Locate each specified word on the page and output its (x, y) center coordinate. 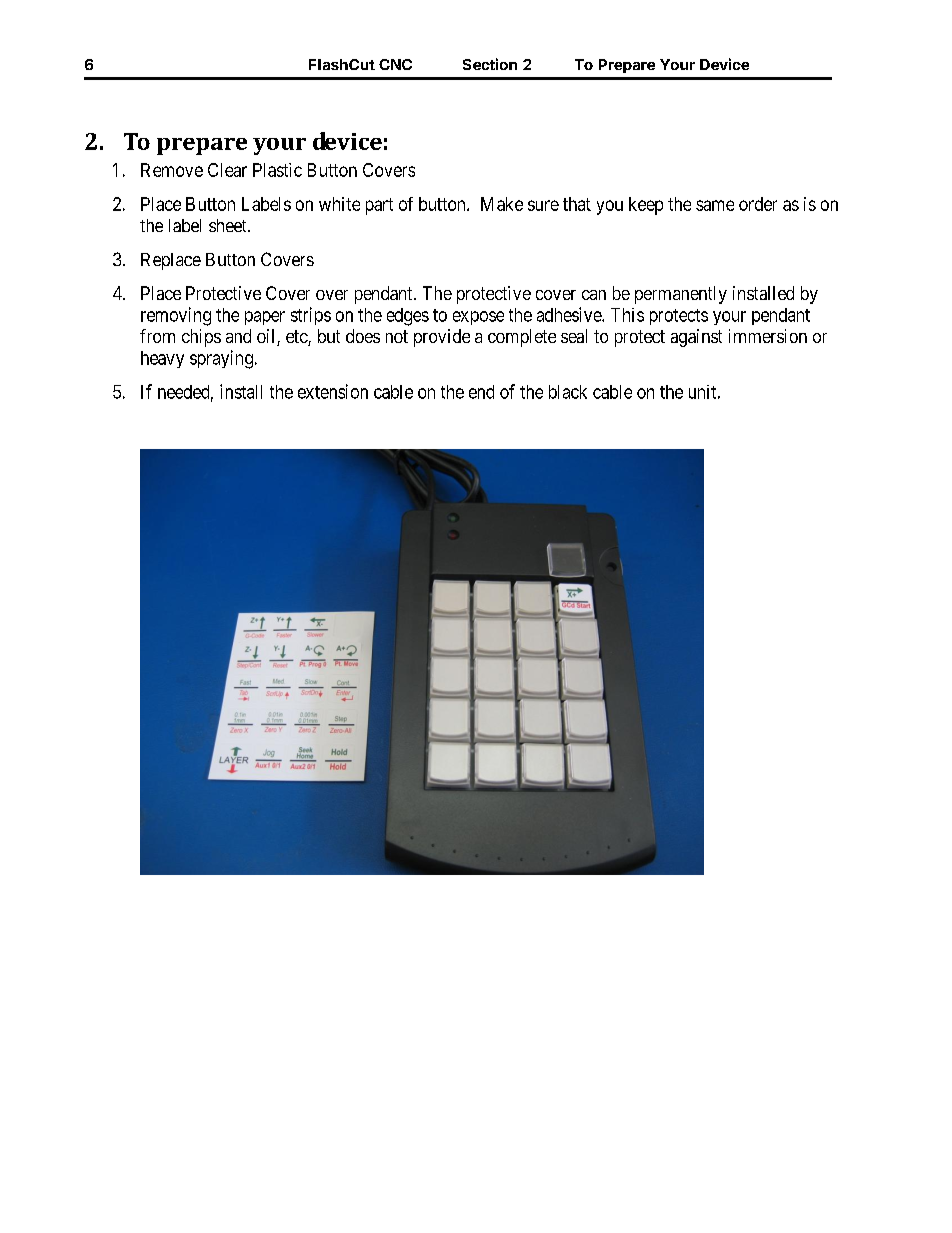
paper (265, 318)
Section (490, 64)
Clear (227, 170)
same (715, 205)
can (594, 295)
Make (502, 204)
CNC (395, 64)
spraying (221, 359)
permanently (681, 295)
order (758, 204)
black (568, 392)
